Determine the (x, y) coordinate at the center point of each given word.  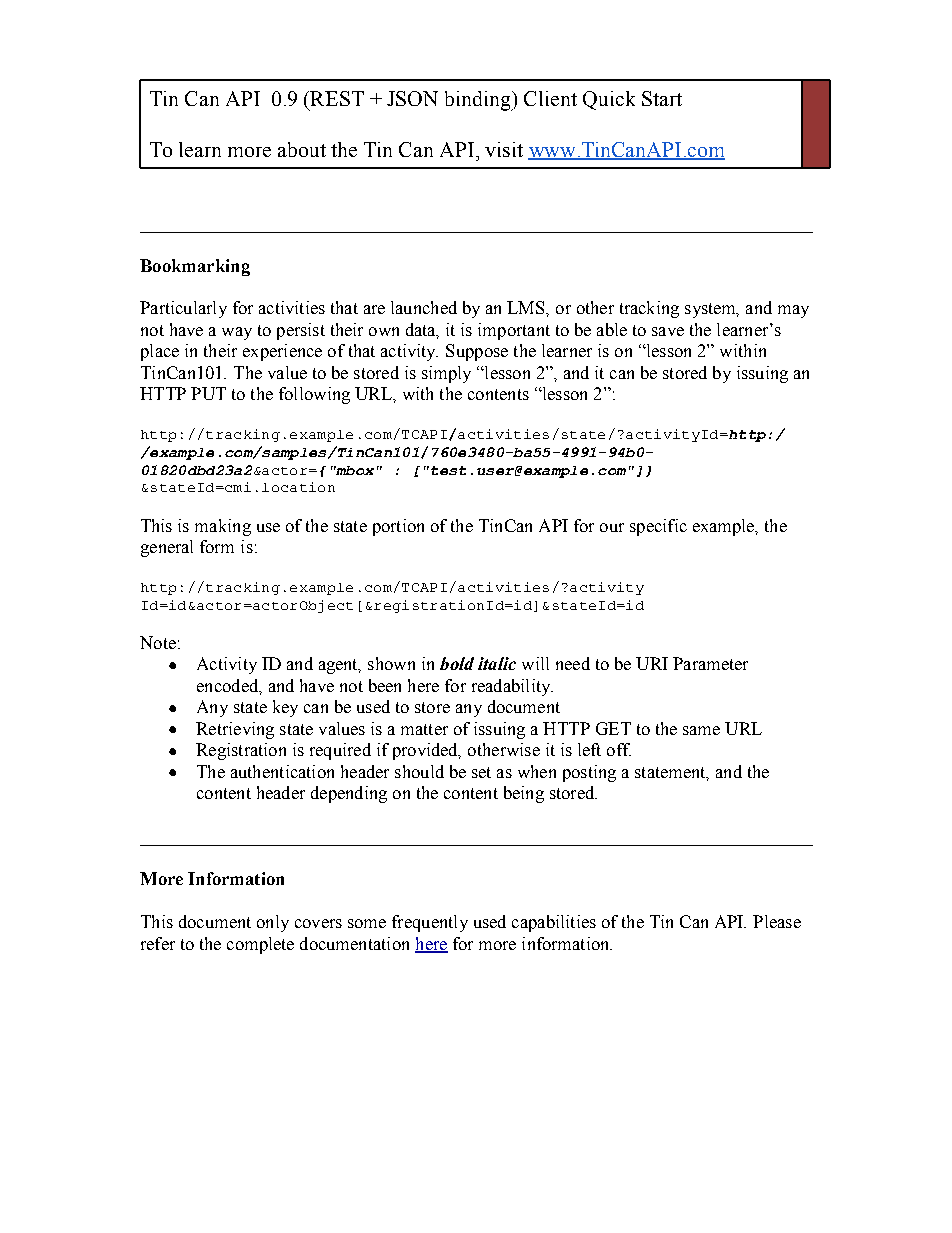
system (711, 310)
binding (479, 101)
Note (158, 642)
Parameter (710, 663)
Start (662, 98)
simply (446, 374)
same (701, 730)
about (302, 149)
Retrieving (235, 730)
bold (457, 663)
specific (658, 527)
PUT (208, 393)
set (481, 772)
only (273, 923)
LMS (527, 307)
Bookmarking (195, 267)
